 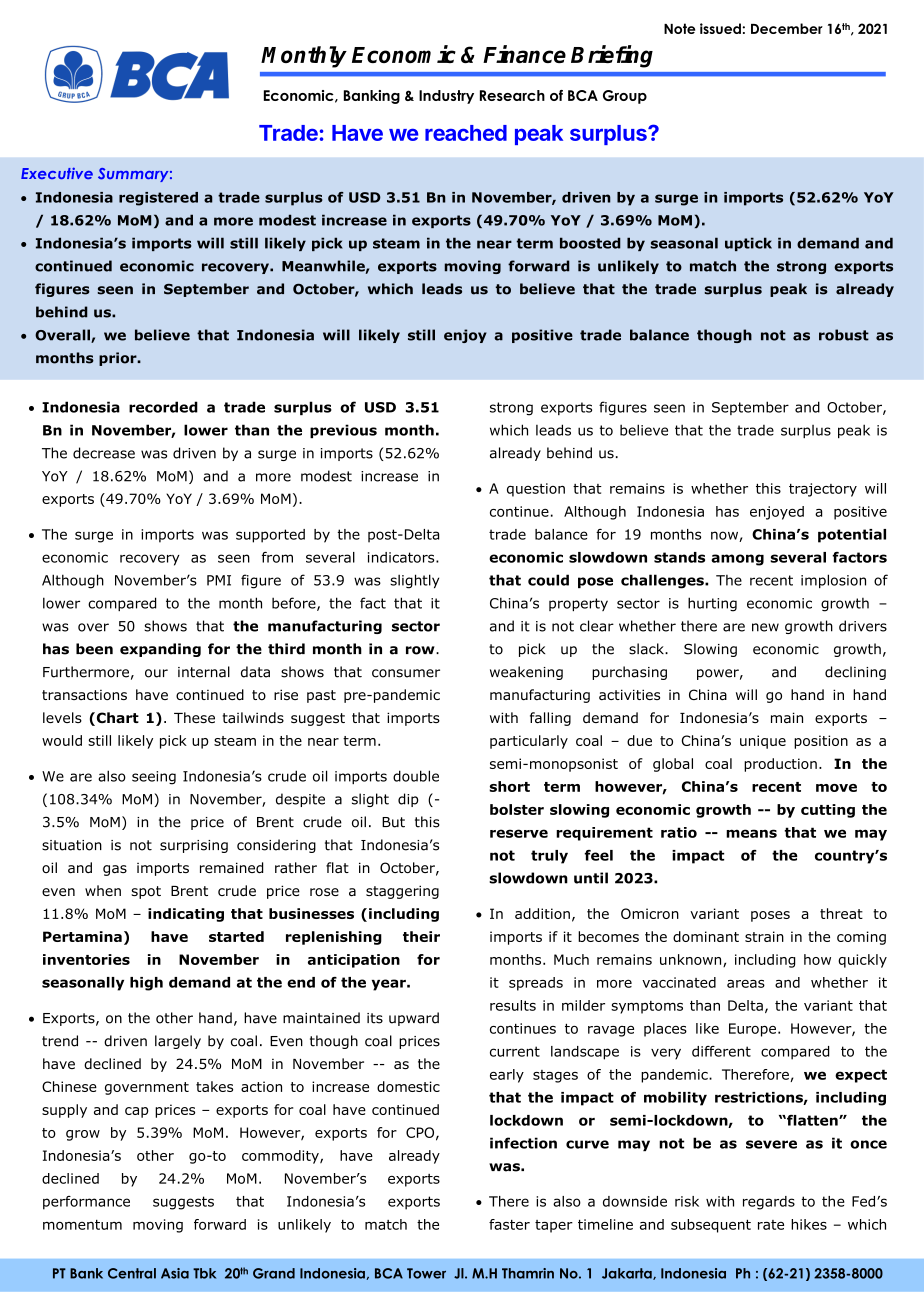 I want to click on consumer, so click(x=406, y=673).
